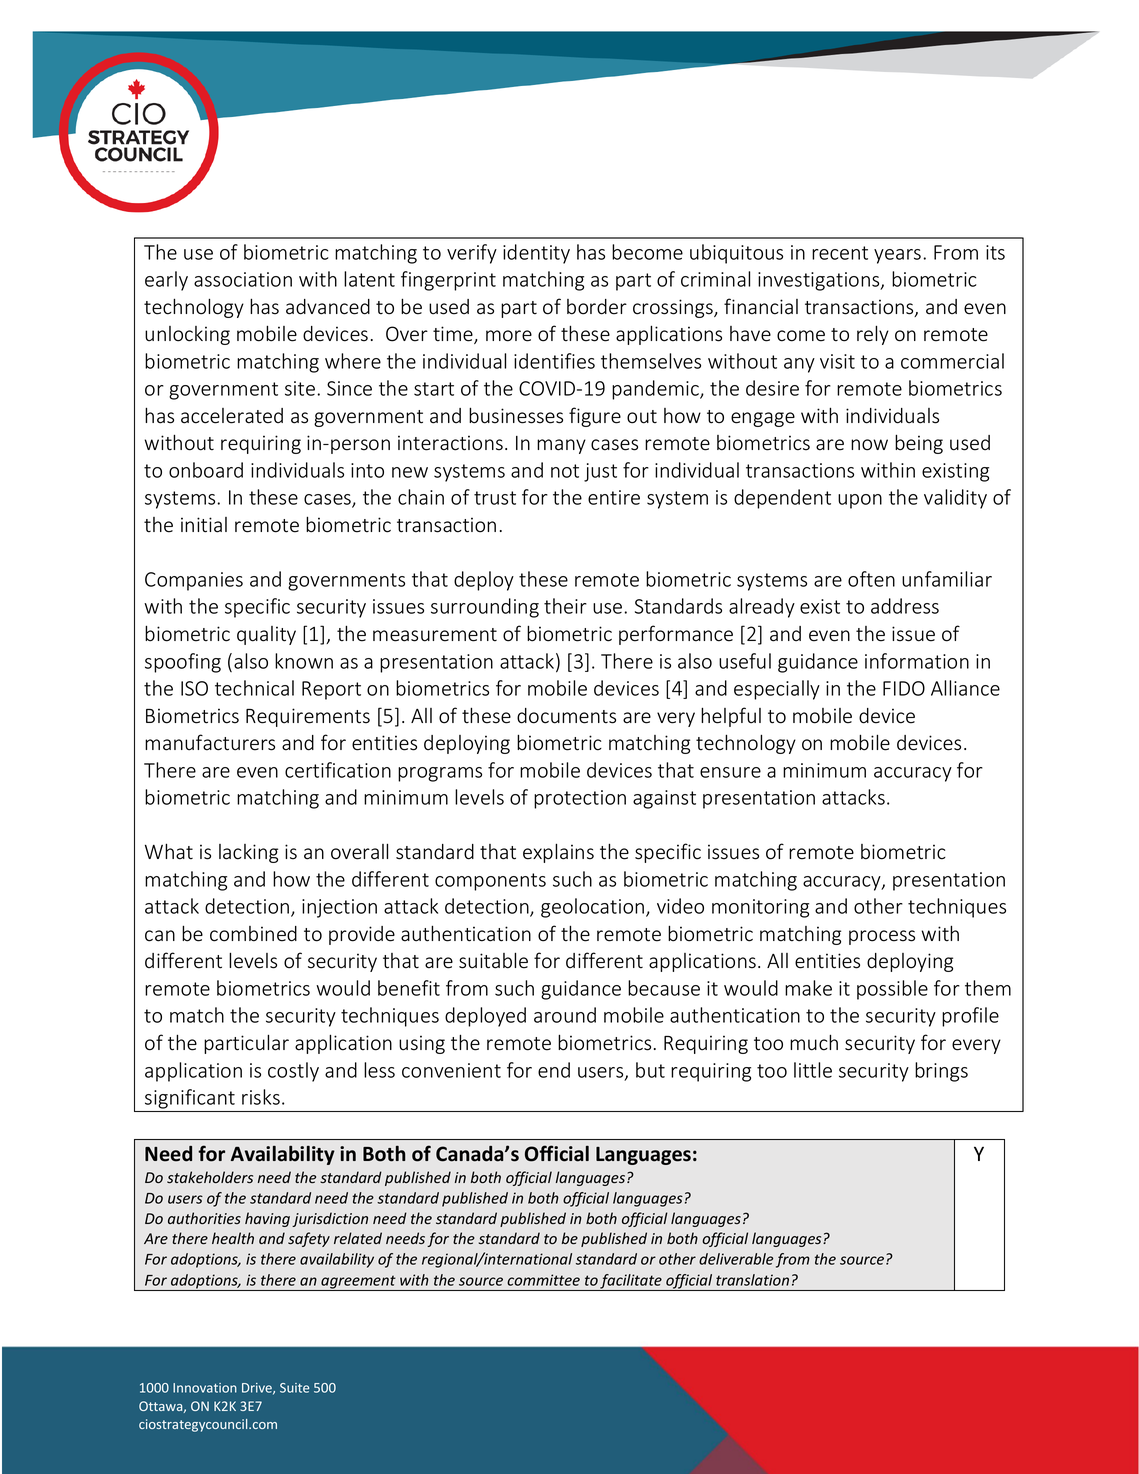 This document has width=1139, height=1474. What do you see at coordinates (565, 606) in the document?
I see `their` at bounding box center [565, 606].
